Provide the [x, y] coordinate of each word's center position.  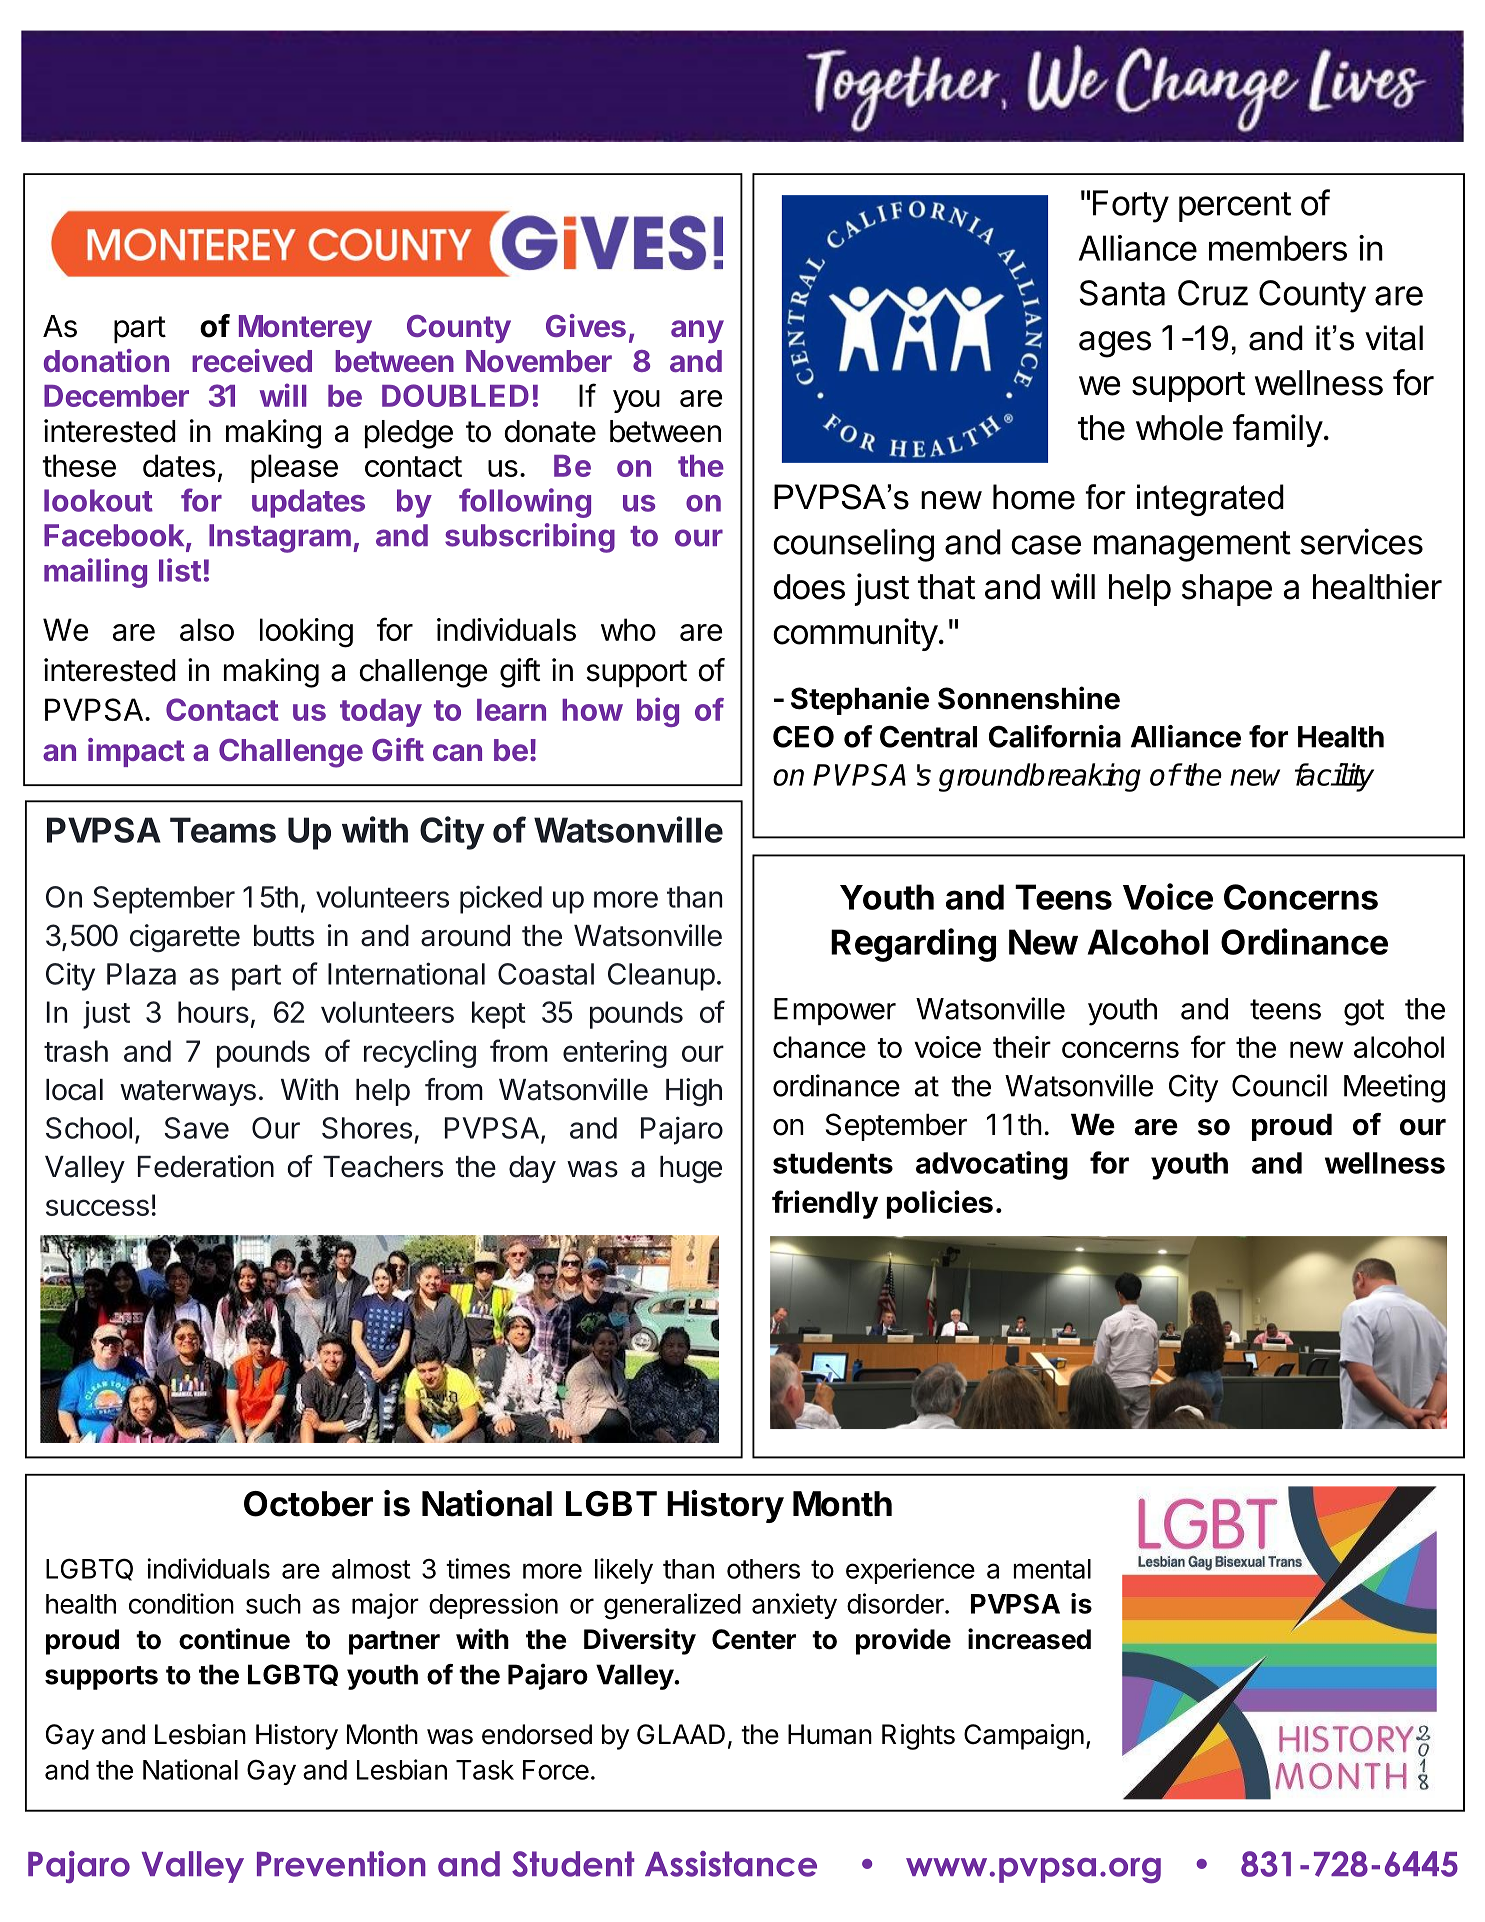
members [1278, 248]
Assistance [731, 1864]
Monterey [305, 329]
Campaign [1024, 1737]
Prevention [341, 1864]
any [697, 331]
